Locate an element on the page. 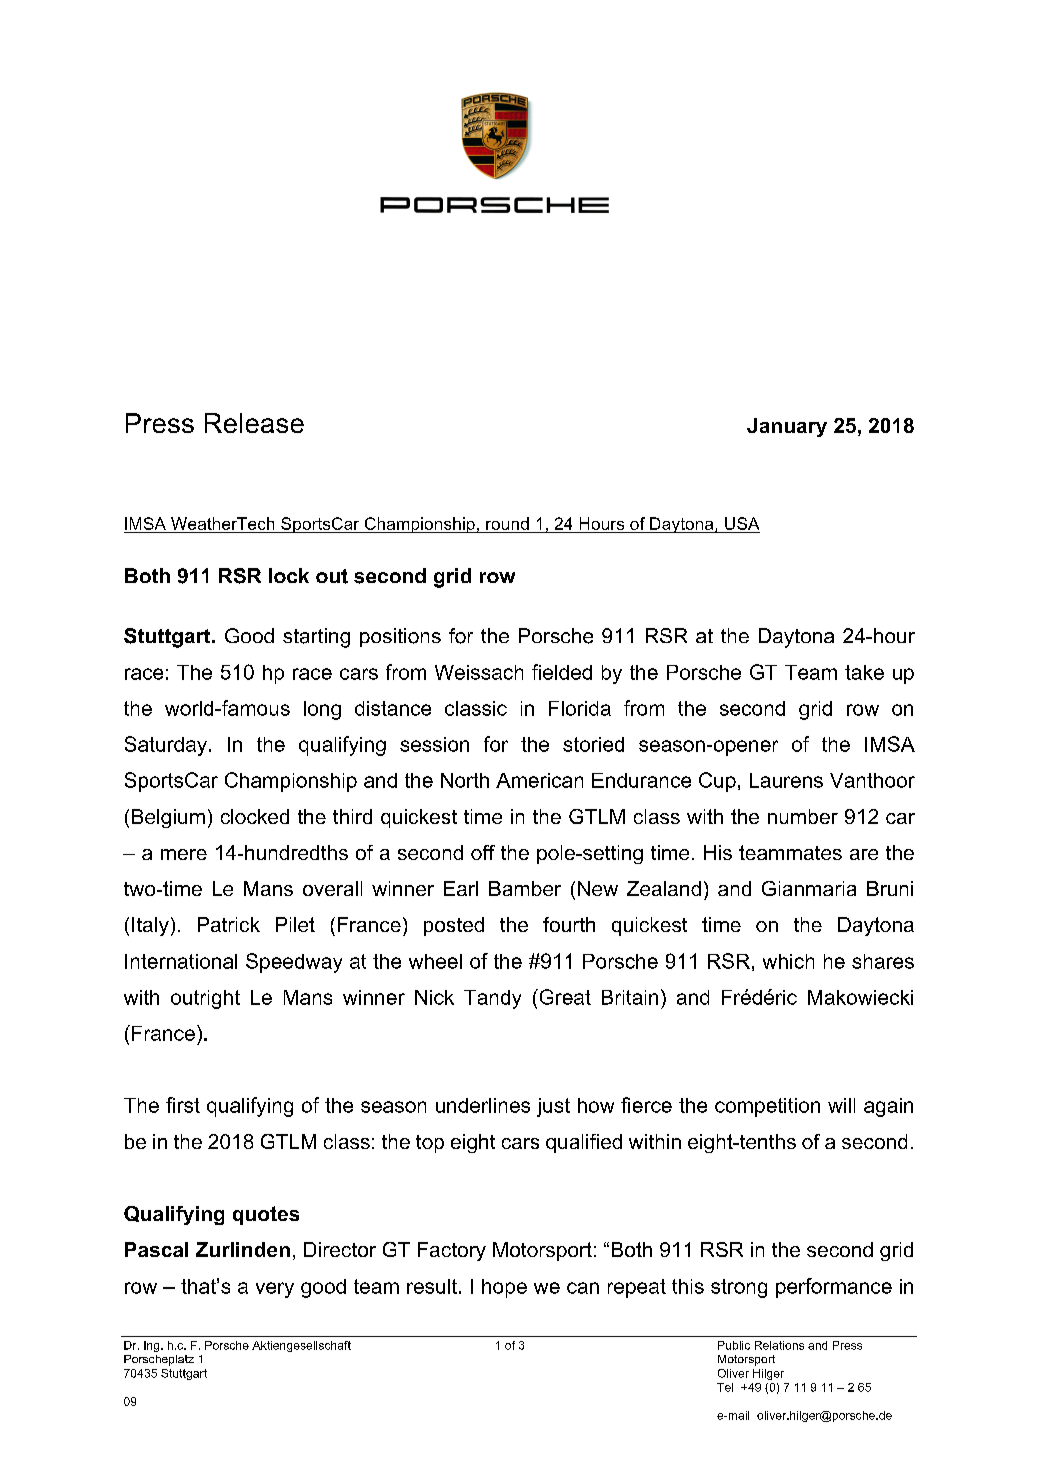 This page has width=1038, height=1469. take is located at coordinates (864, 672).
